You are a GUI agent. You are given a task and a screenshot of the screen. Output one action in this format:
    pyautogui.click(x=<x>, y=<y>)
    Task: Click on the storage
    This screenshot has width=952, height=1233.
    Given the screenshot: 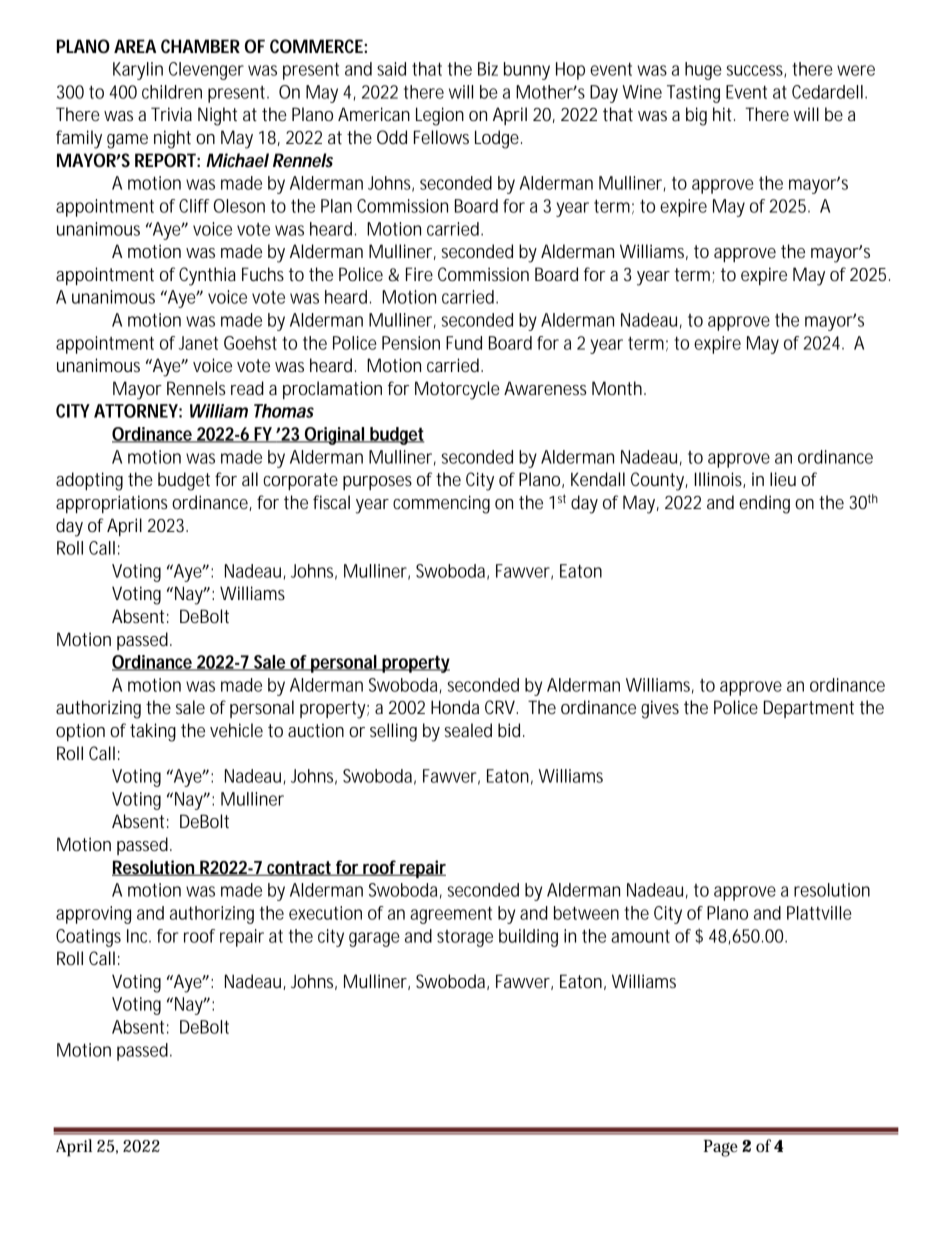 What is the action you would take?
    pyautogui.click(x=465, y=938)
